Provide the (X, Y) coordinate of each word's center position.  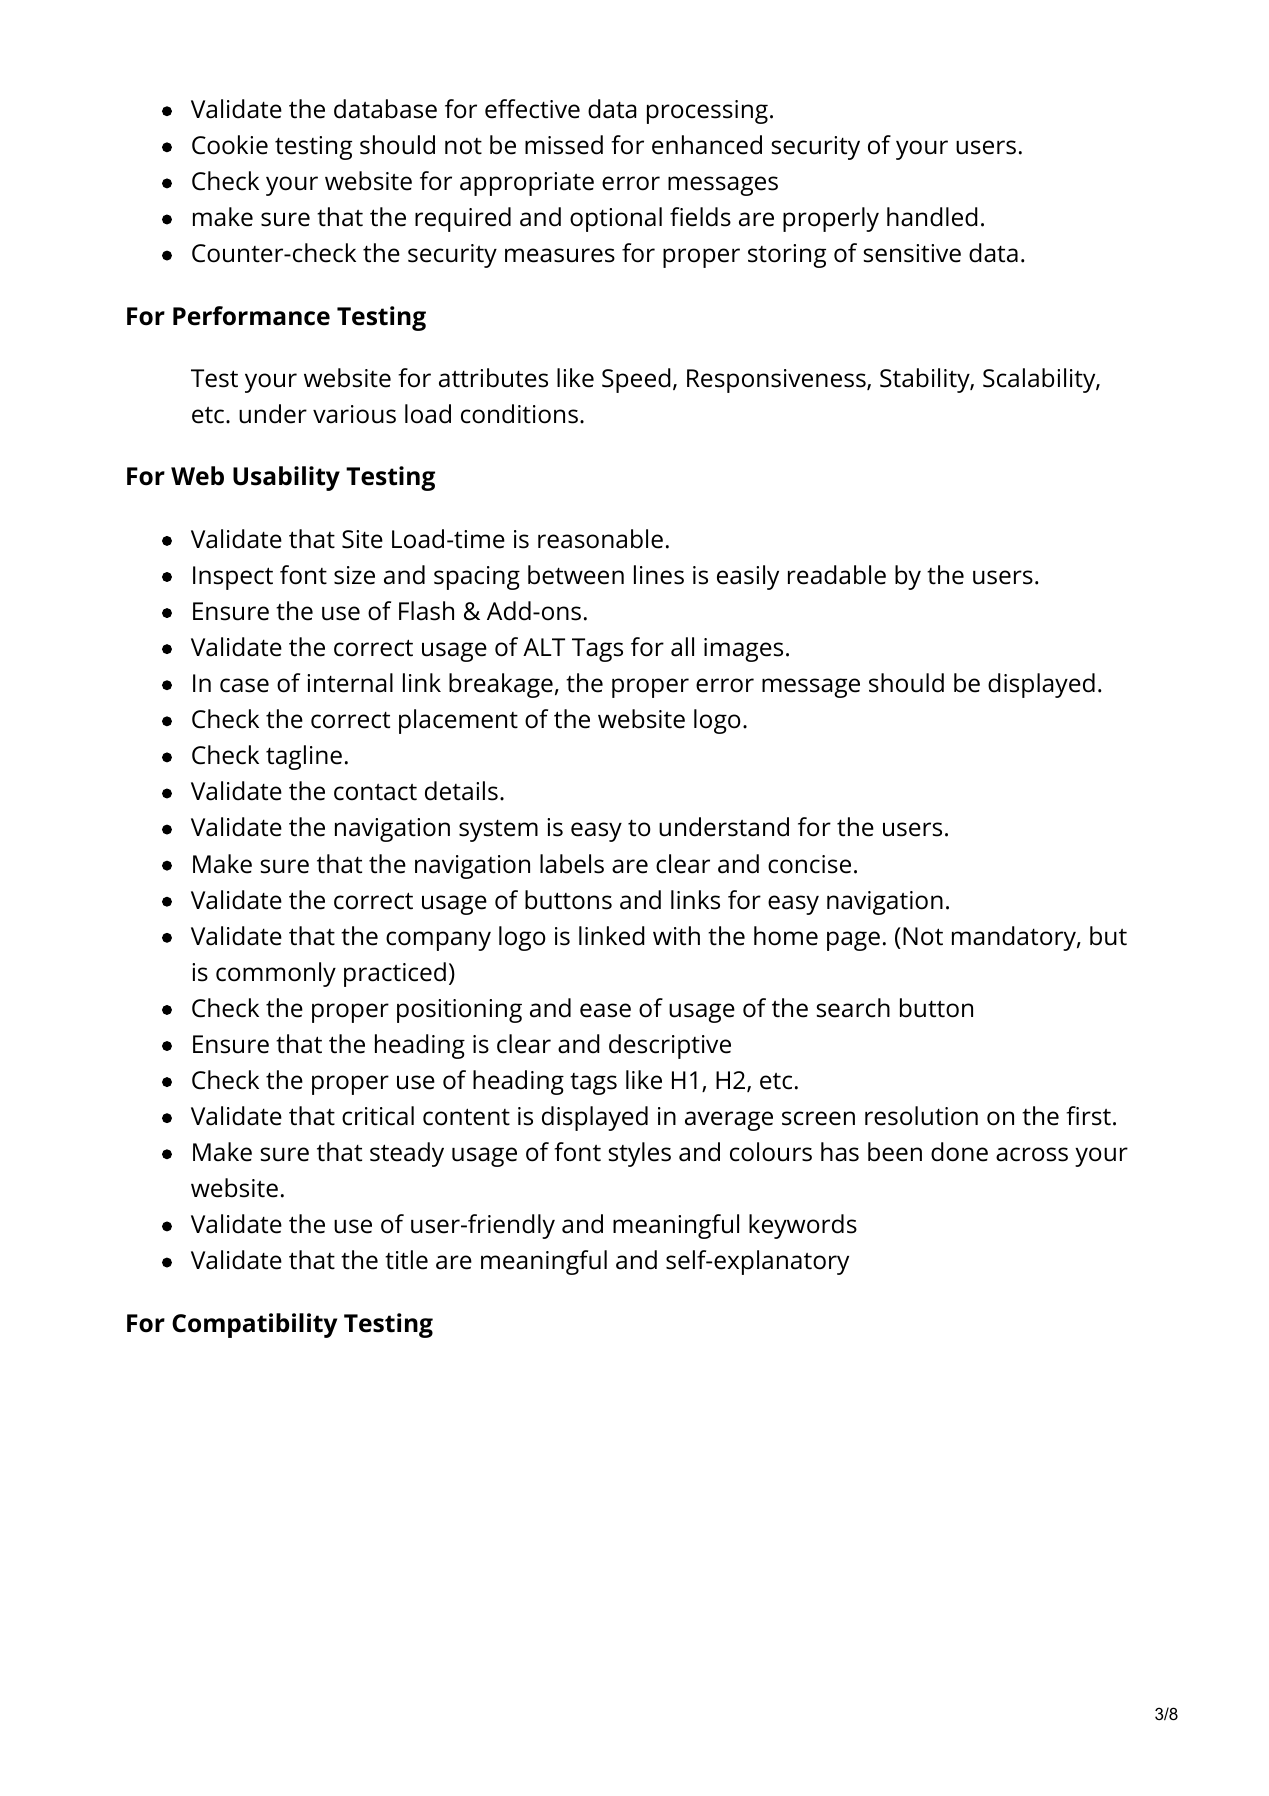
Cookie (230, 145)
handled (932, 217)
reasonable (600, 539)
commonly (276, 974)
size (354, 575)
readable (837, 575)
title (406, 1260)
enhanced (707, 145)
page (853, 941)
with (676, 936)
